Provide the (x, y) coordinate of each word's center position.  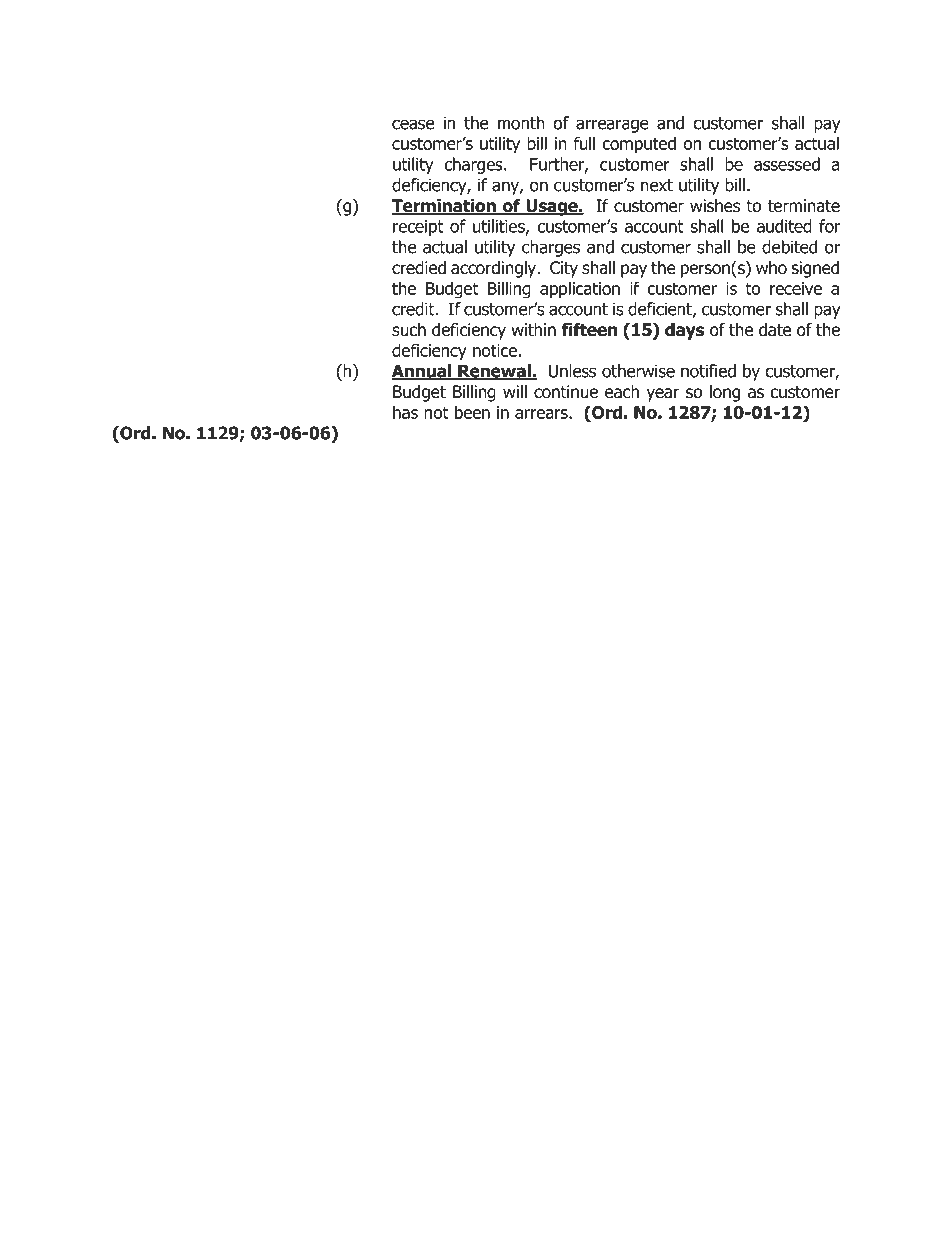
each (622, 392)
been (472, 412)
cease (413, 124)
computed (639, 145)
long (725, 393)
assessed (787, 164)
